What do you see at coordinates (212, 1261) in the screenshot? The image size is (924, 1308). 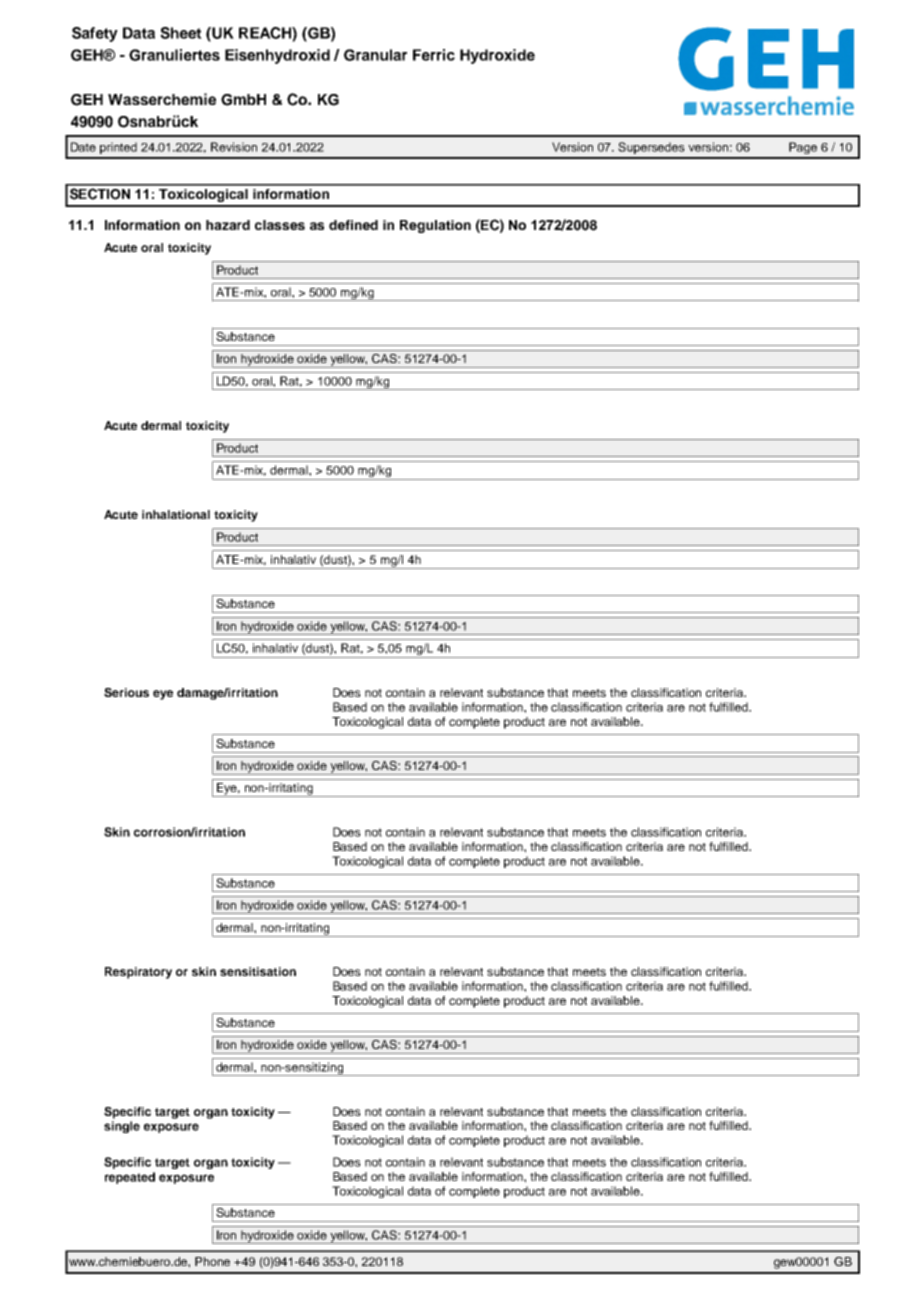 I see `Phone` at bounding box center [212, 1261].
